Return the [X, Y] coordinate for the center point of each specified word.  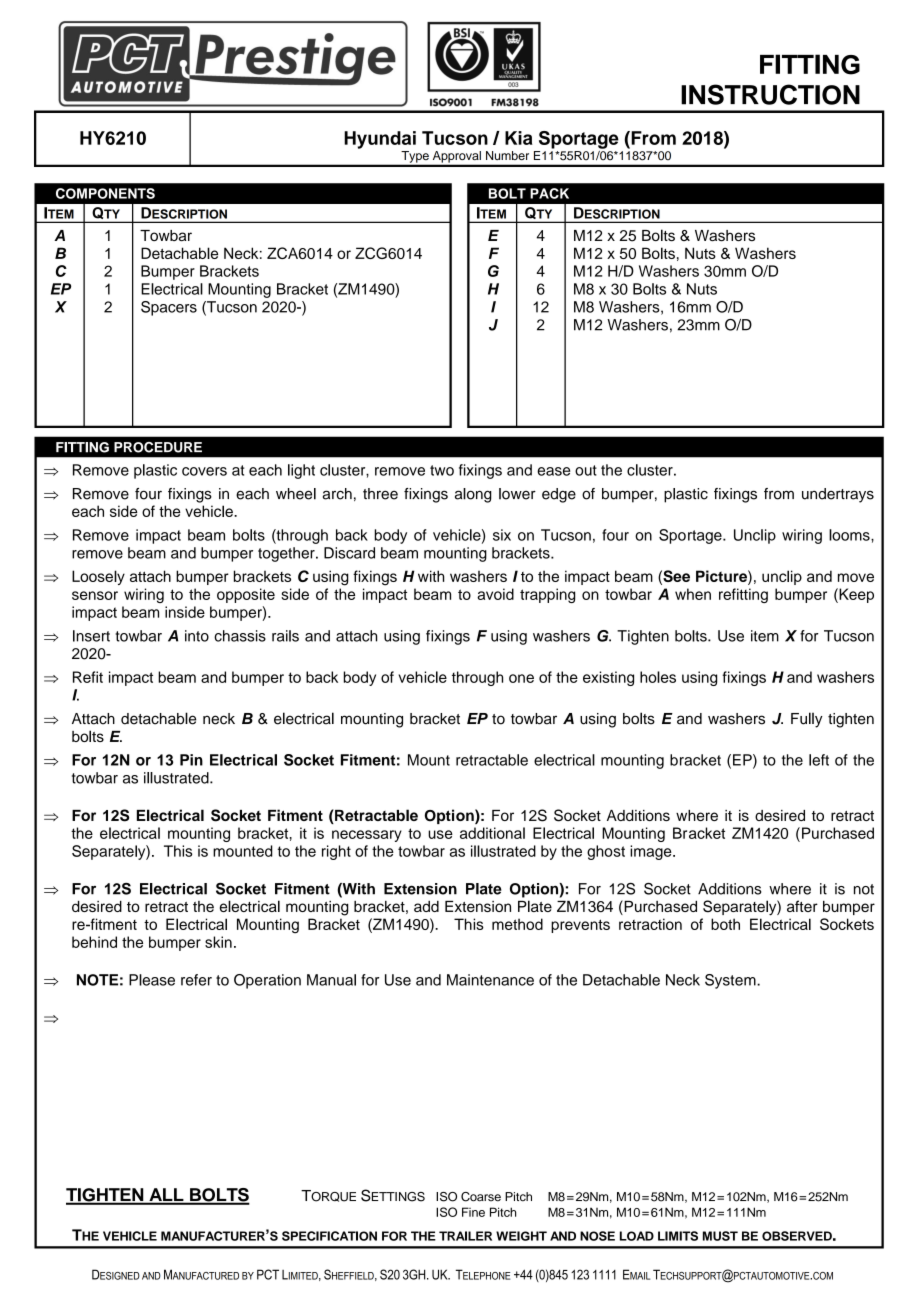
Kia [519, 138]
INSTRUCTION [770, 94]
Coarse [481, 1197]
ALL [166, 1196]
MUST [720, 1236]
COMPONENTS [105, 193]
